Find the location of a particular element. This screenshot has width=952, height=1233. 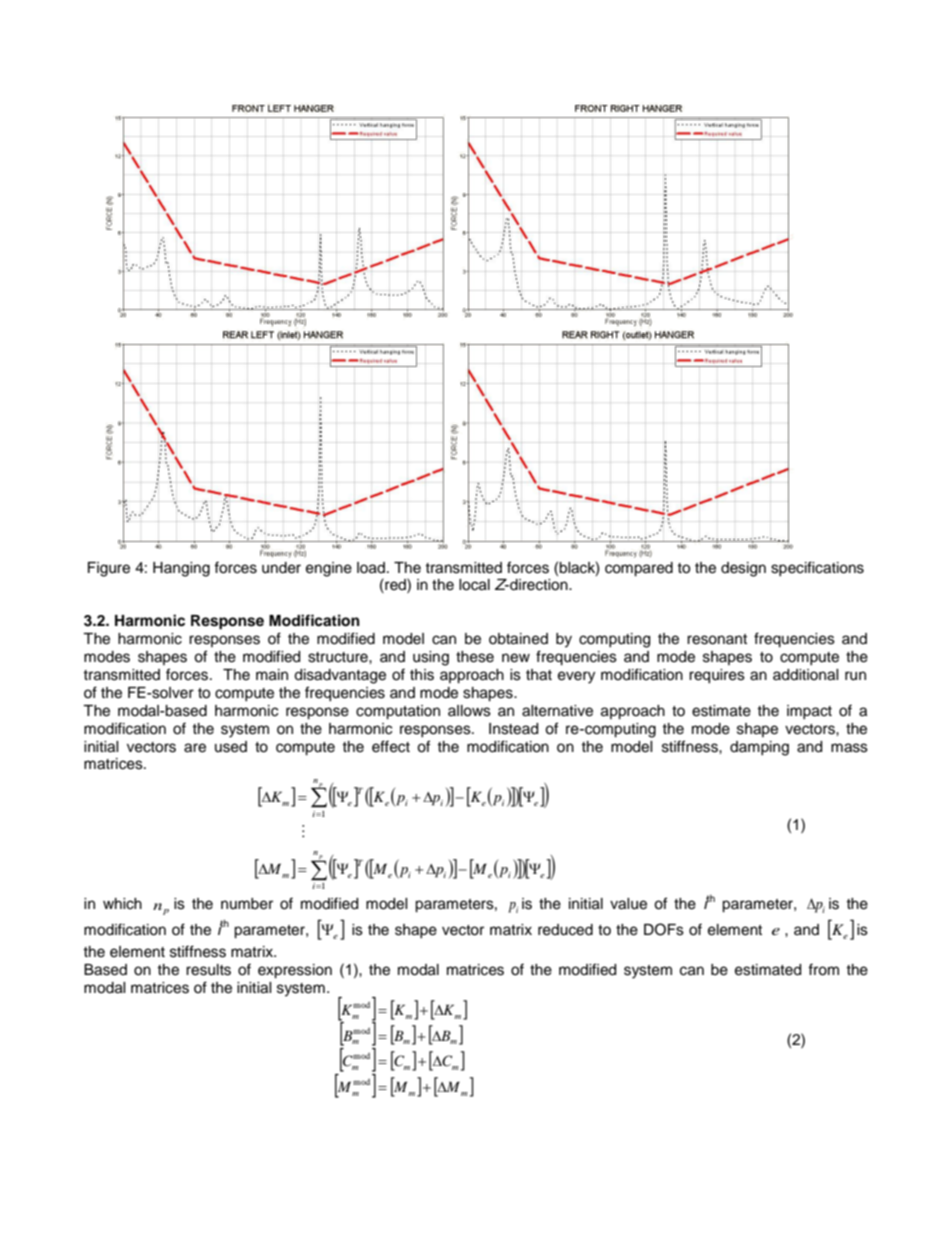

allows is located at coordinates (469, 711).
